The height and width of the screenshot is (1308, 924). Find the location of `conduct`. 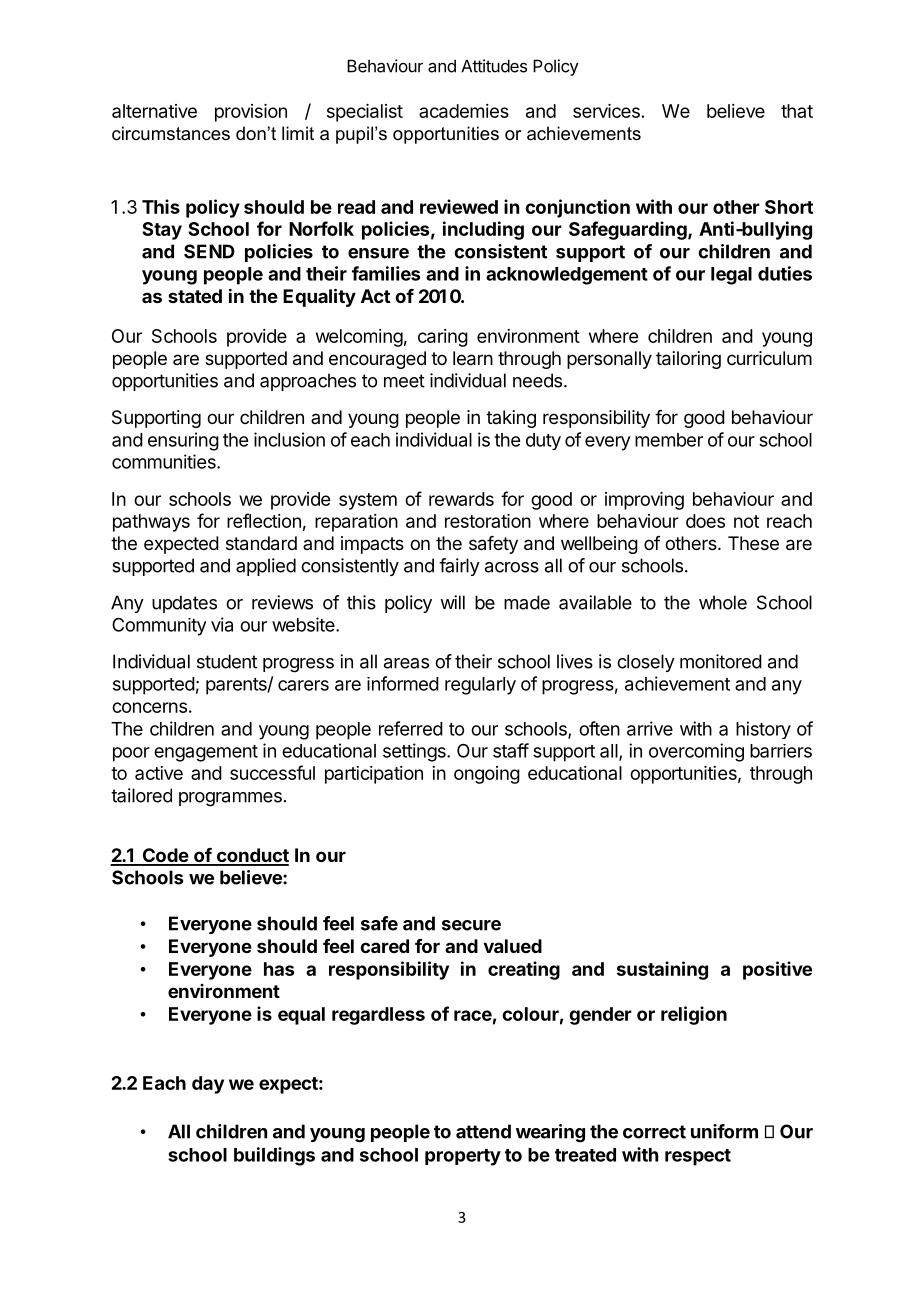

conduct is located at coordinates (251, 856).
